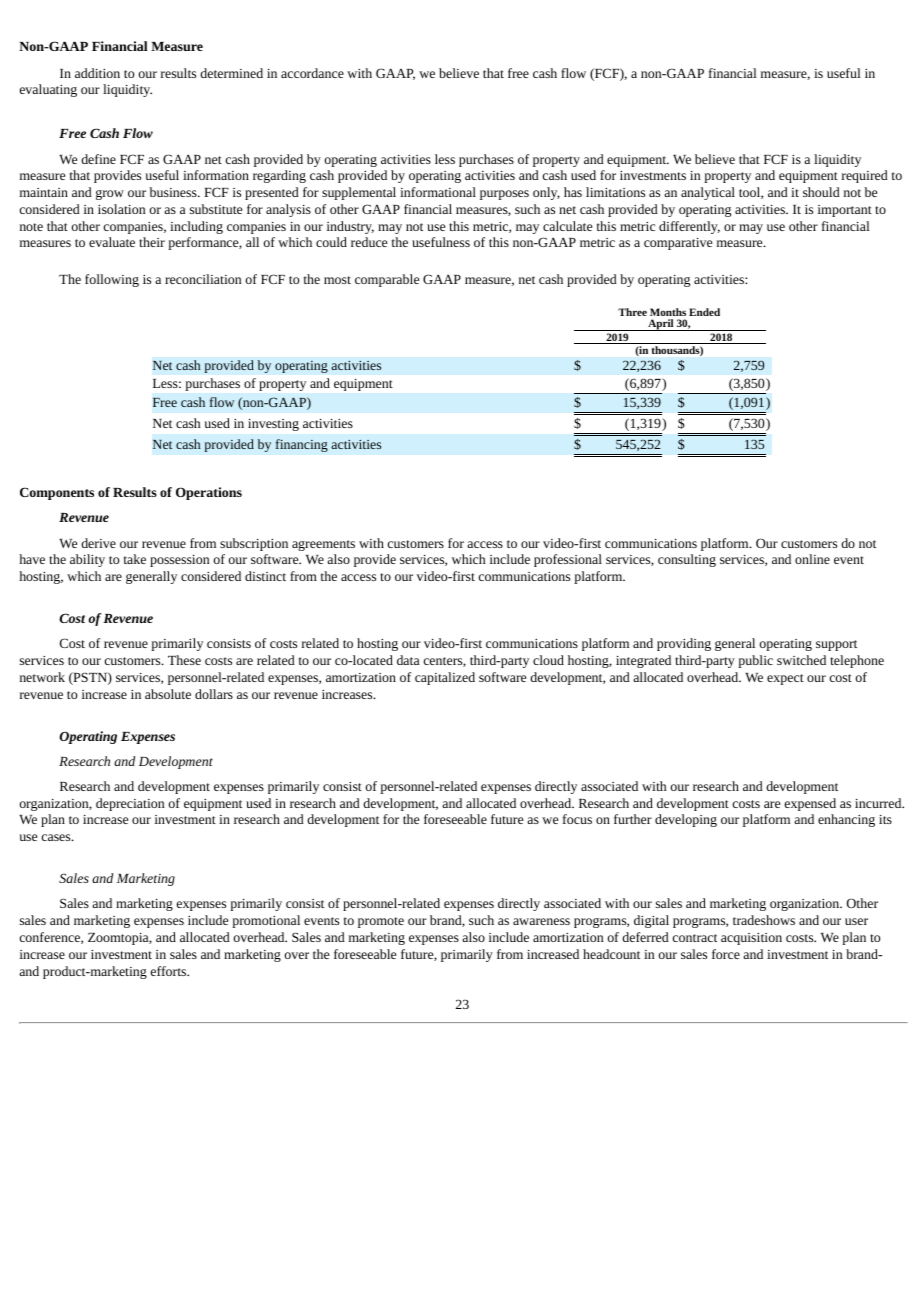 Image resolution: width=924 pixels, height=1308 pixels. I want to click on professional, so click(568, 560).
